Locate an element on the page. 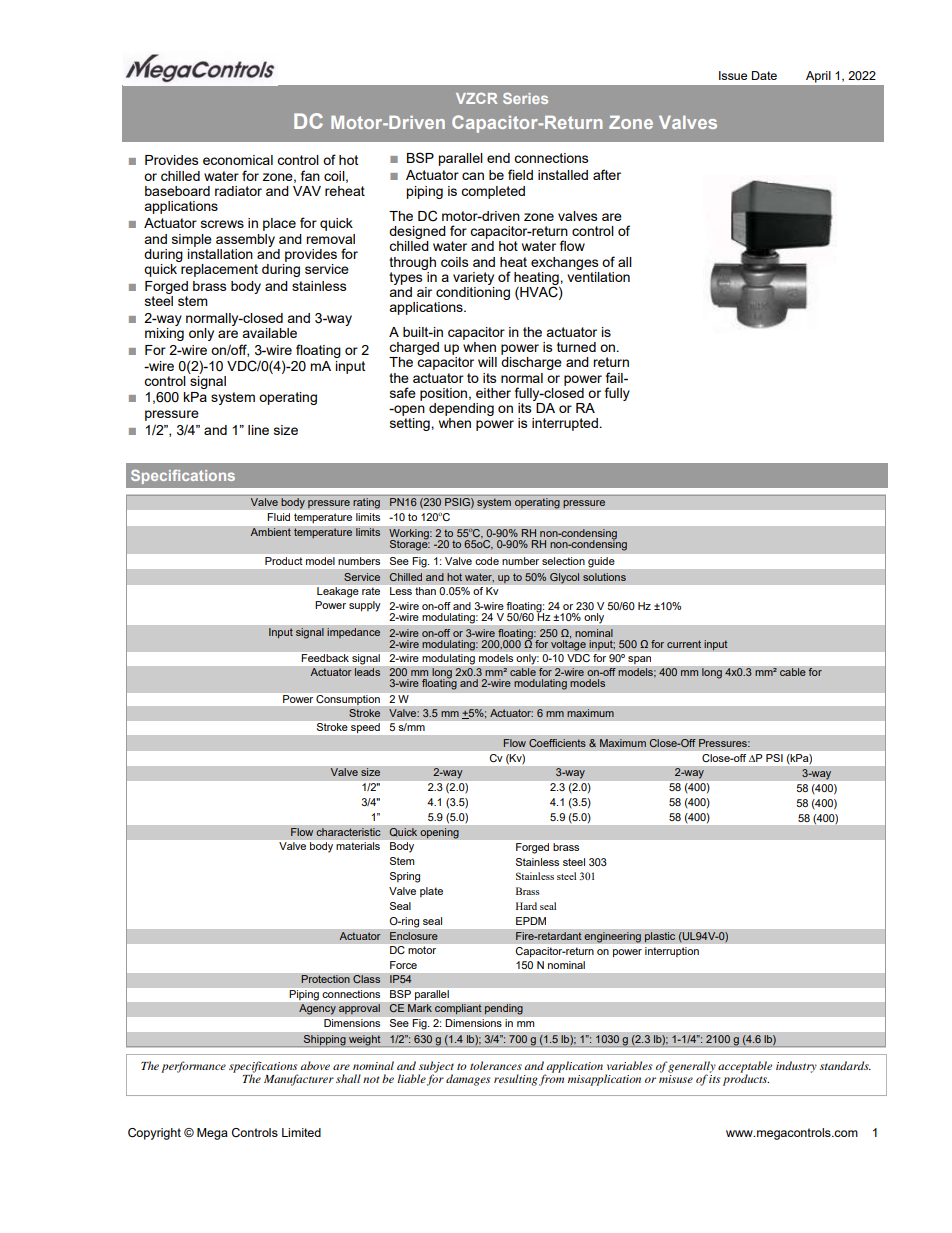 The image size is (952, 1233). performance is located at coordinates (193, 1067).
